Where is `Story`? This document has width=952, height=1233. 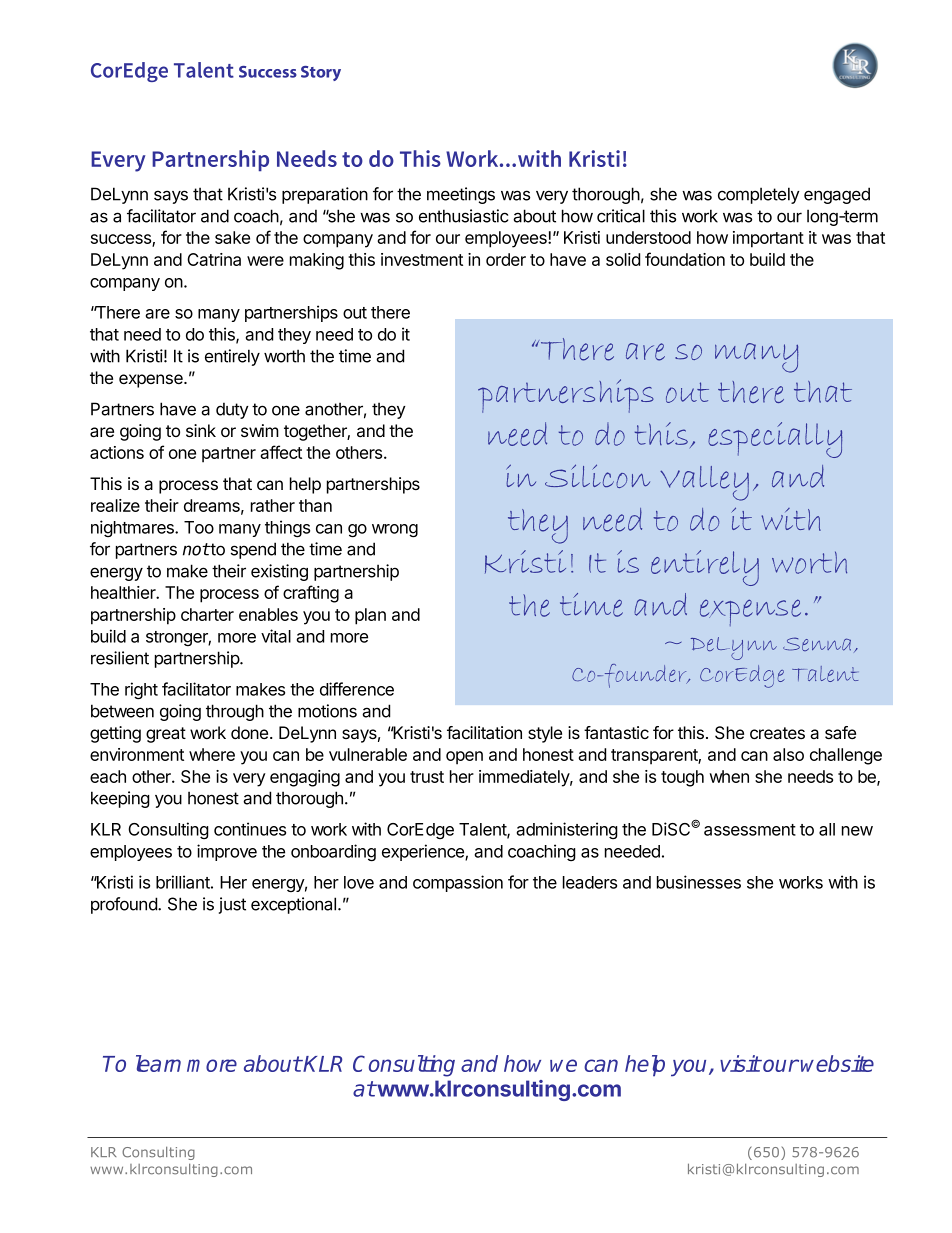
Story is located at coordinates (321, 73).
